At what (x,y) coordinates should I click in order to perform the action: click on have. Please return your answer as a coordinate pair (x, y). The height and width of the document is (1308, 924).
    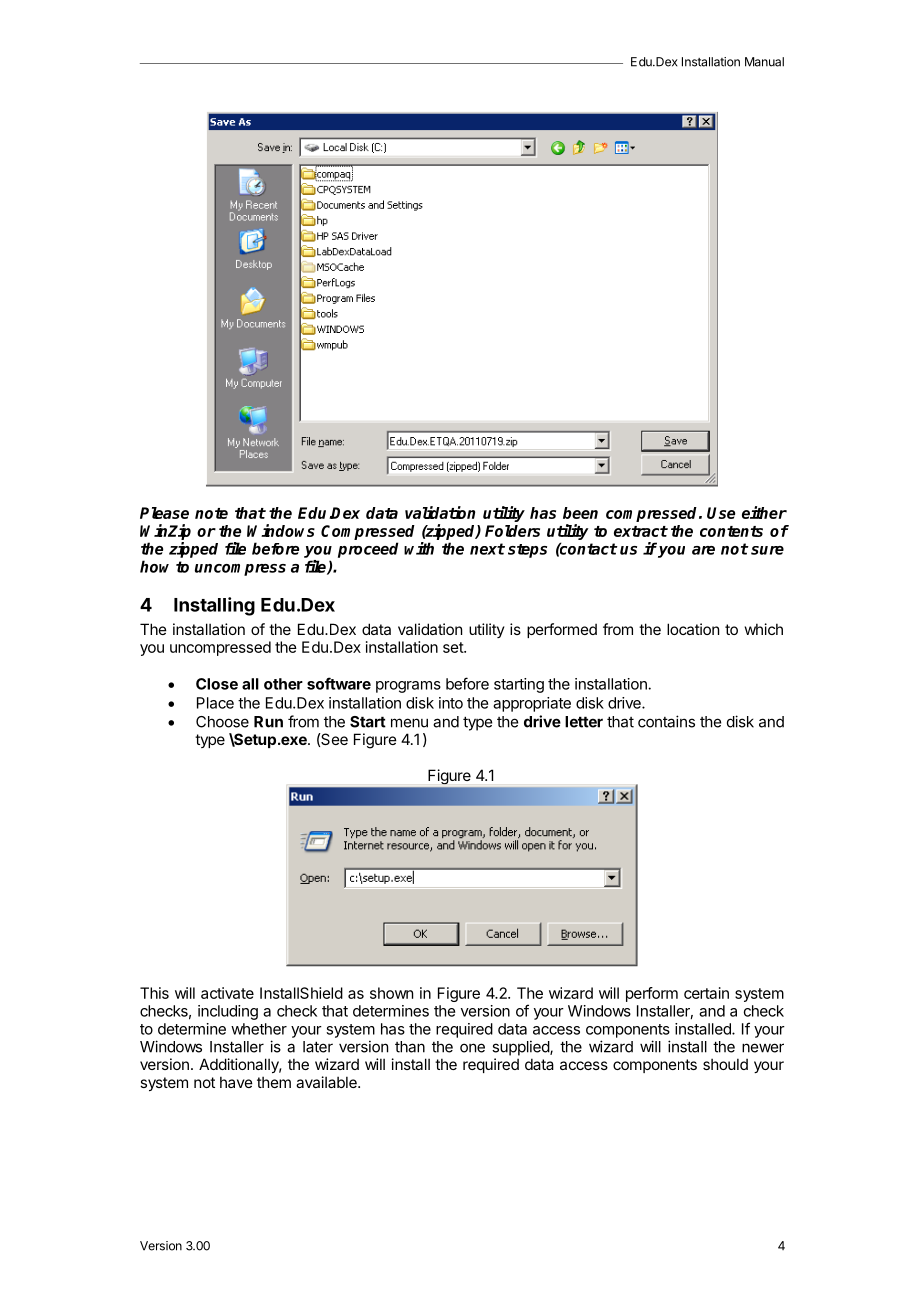
    Looking at the image, I should click on (236, 1082).
